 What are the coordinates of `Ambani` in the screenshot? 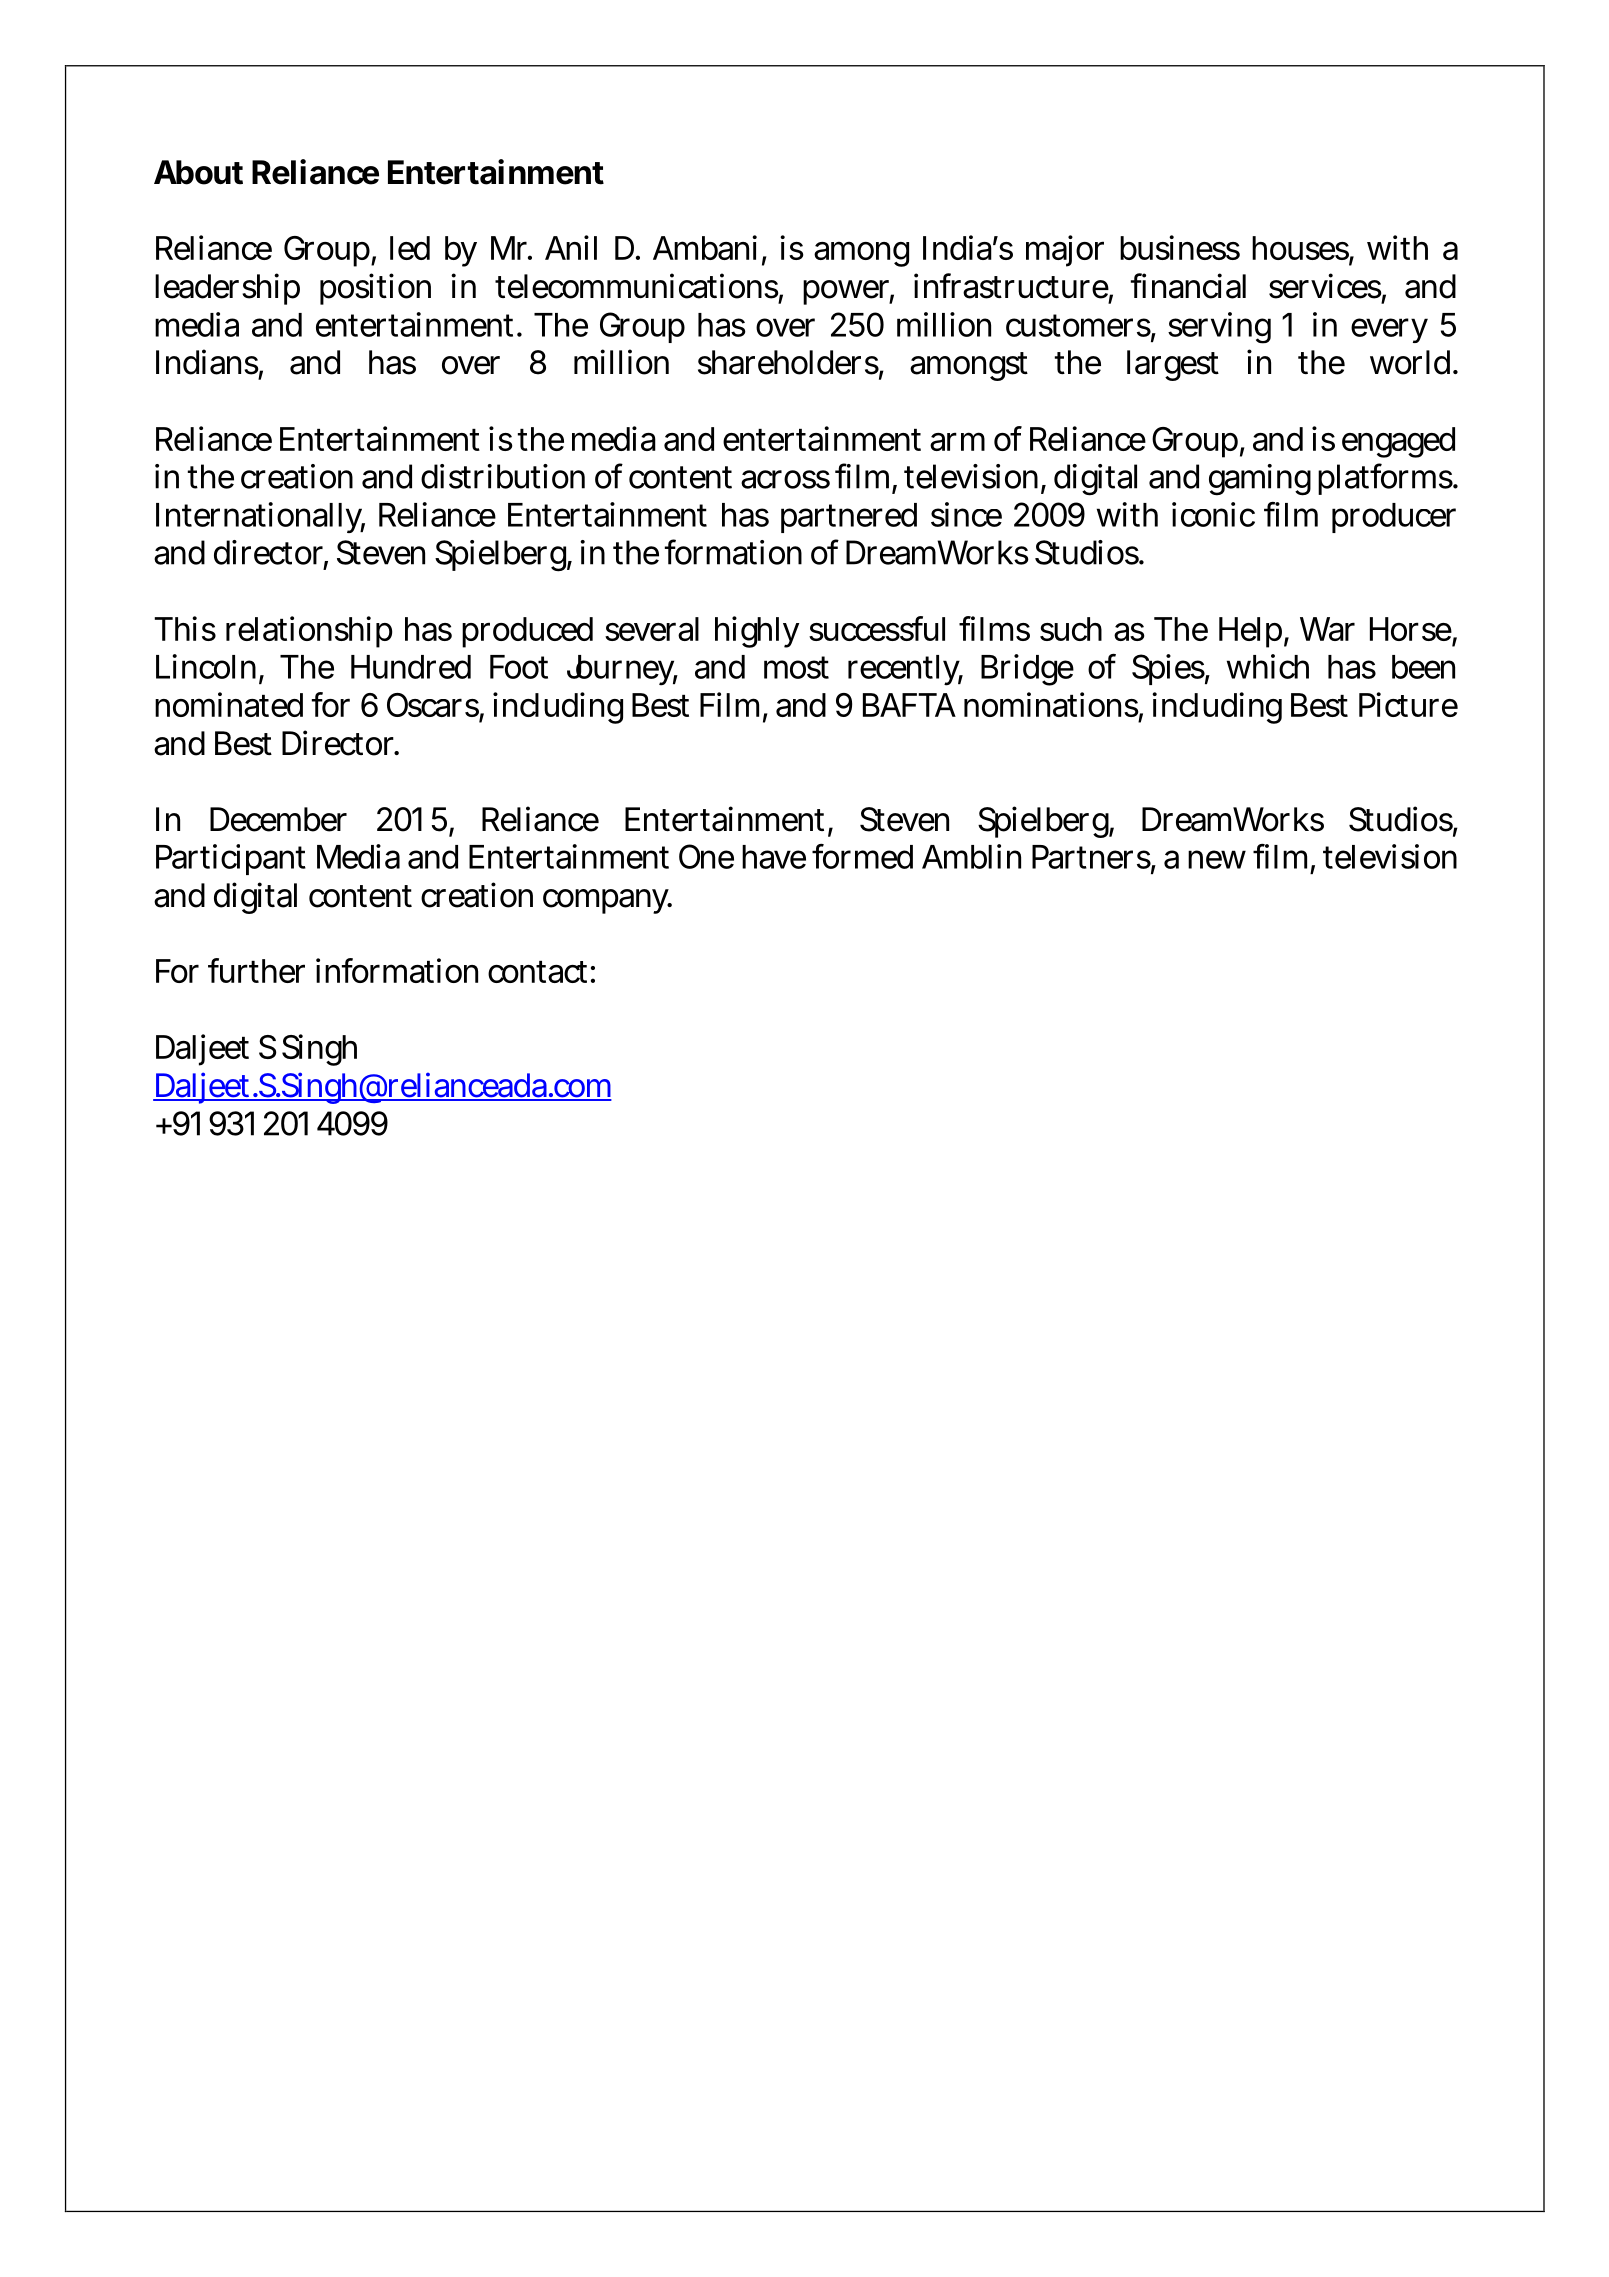 It's located at (705, 247).
